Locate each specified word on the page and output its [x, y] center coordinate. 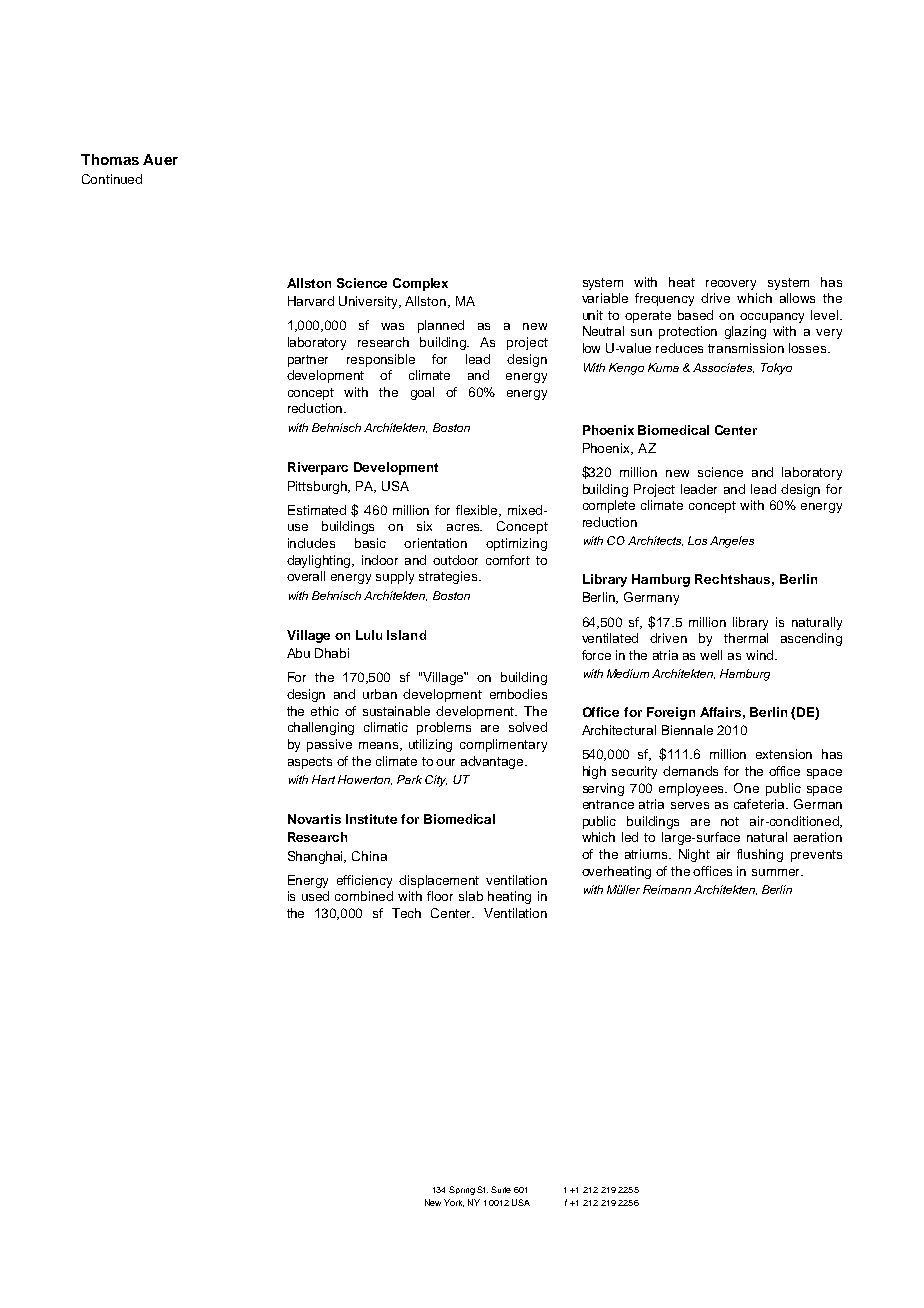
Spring [462, 1190]
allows [797, 298]
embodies [518, 694]
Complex [420, 284]
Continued [112, 179]
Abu [298, 653]
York [454, 1203]
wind [761, 655]
